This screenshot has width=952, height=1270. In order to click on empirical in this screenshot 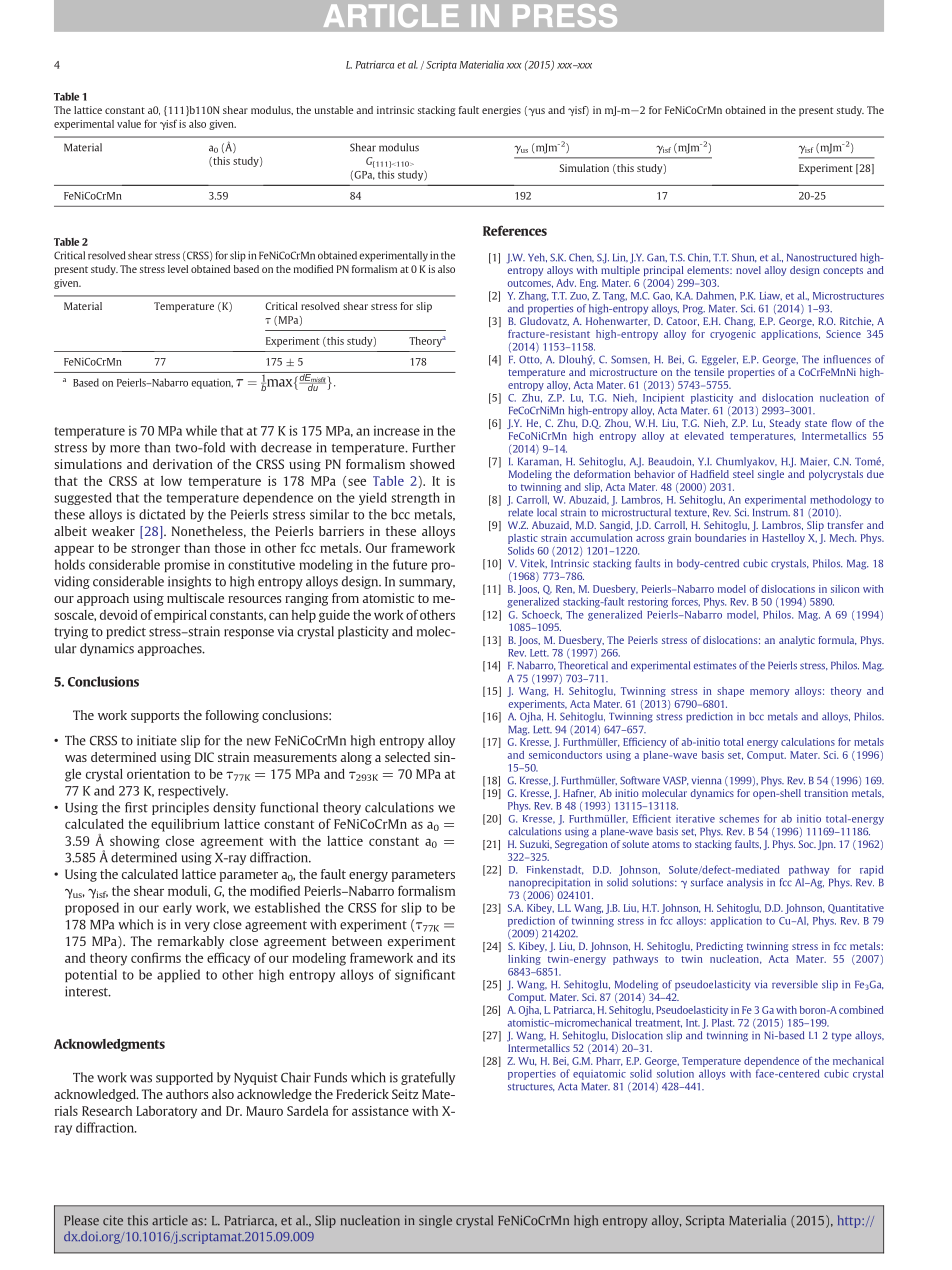, I will do `click(180, 616)`.
